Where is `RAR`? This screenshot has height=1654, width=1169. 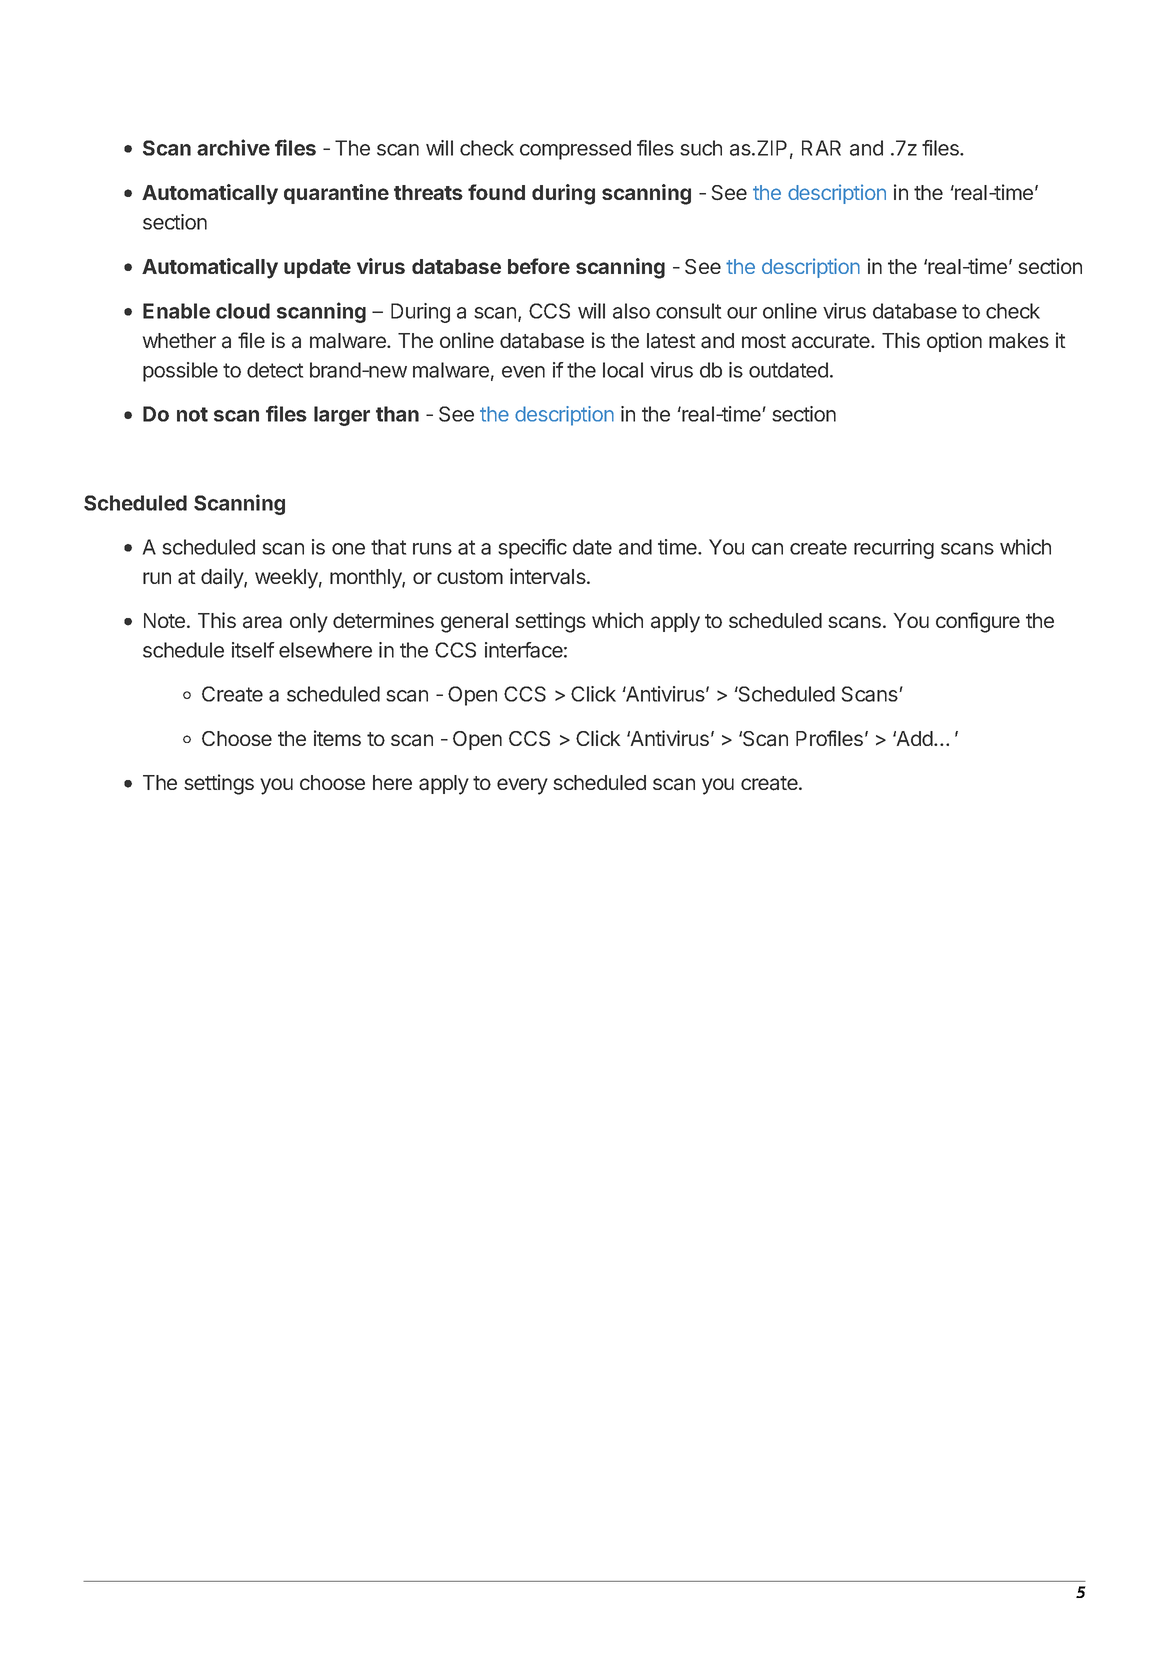
RAR is located at coordinates (821, 148).
